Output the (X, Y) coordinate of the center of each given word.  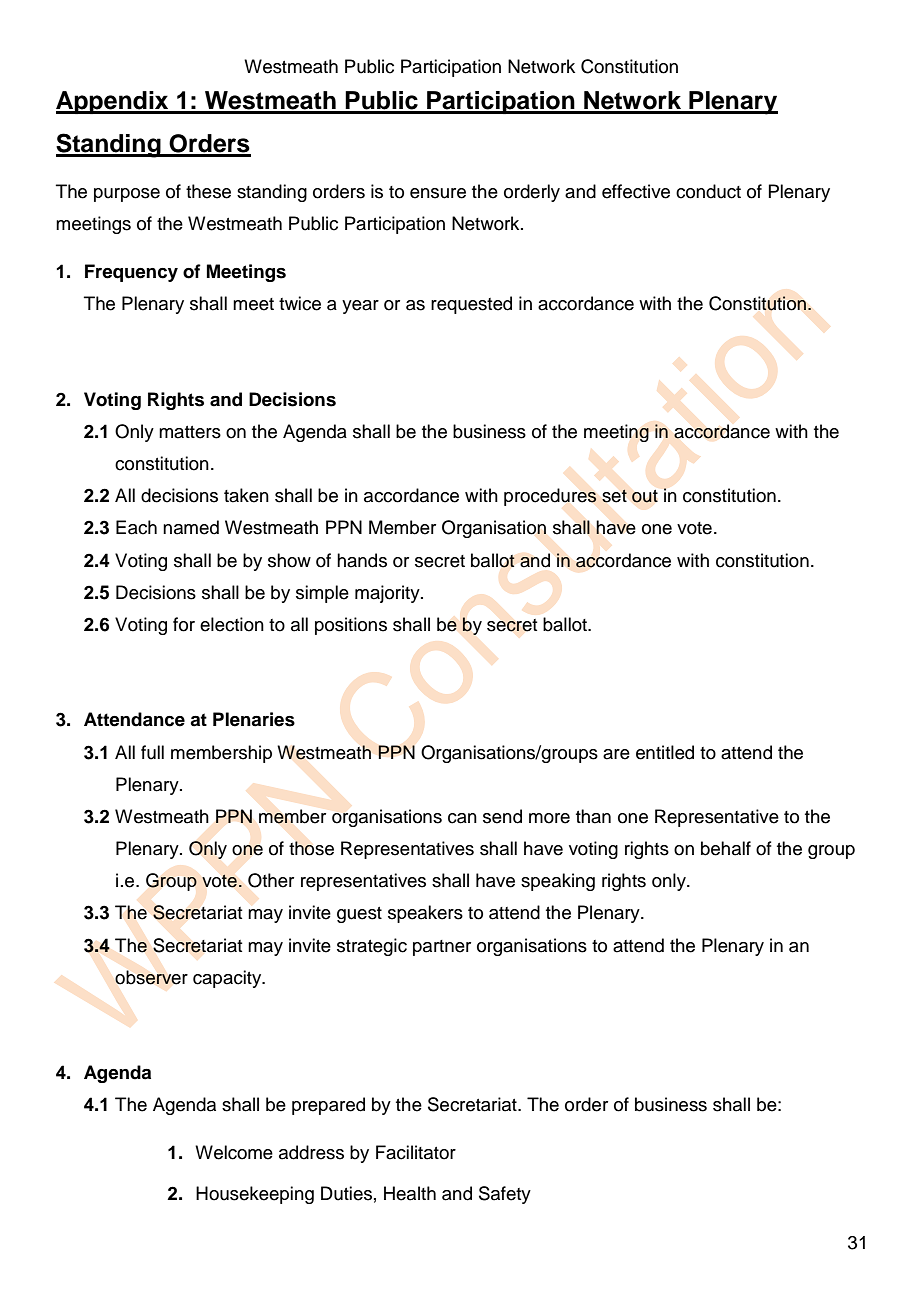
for (184, 624)
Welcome (234, 1152)
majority (388, 594)
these (208, 191)
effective (636, 191)
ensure (438, 193)
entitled (665, 752)
